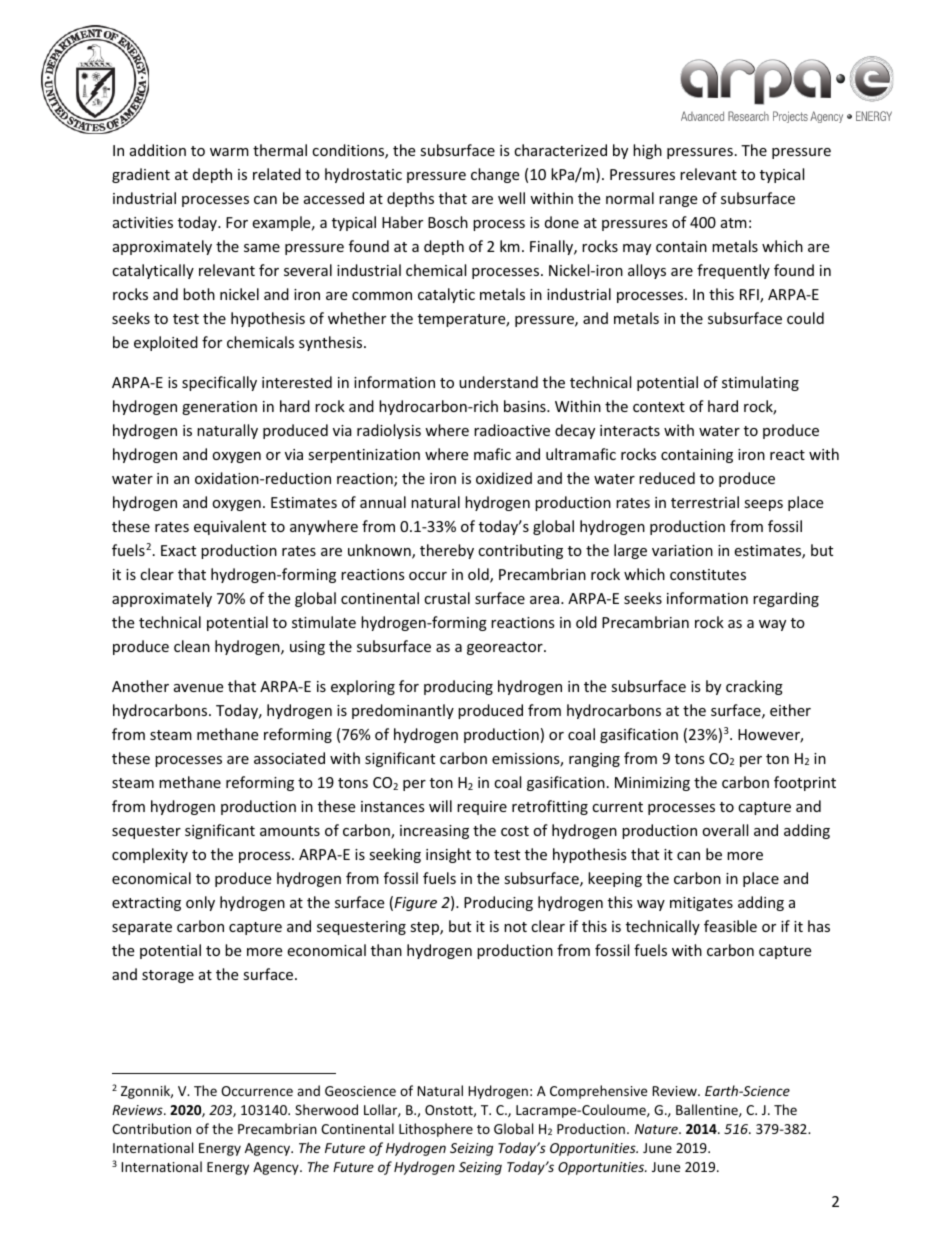  I want to click on Lithosphere, so click(436, 1130).
